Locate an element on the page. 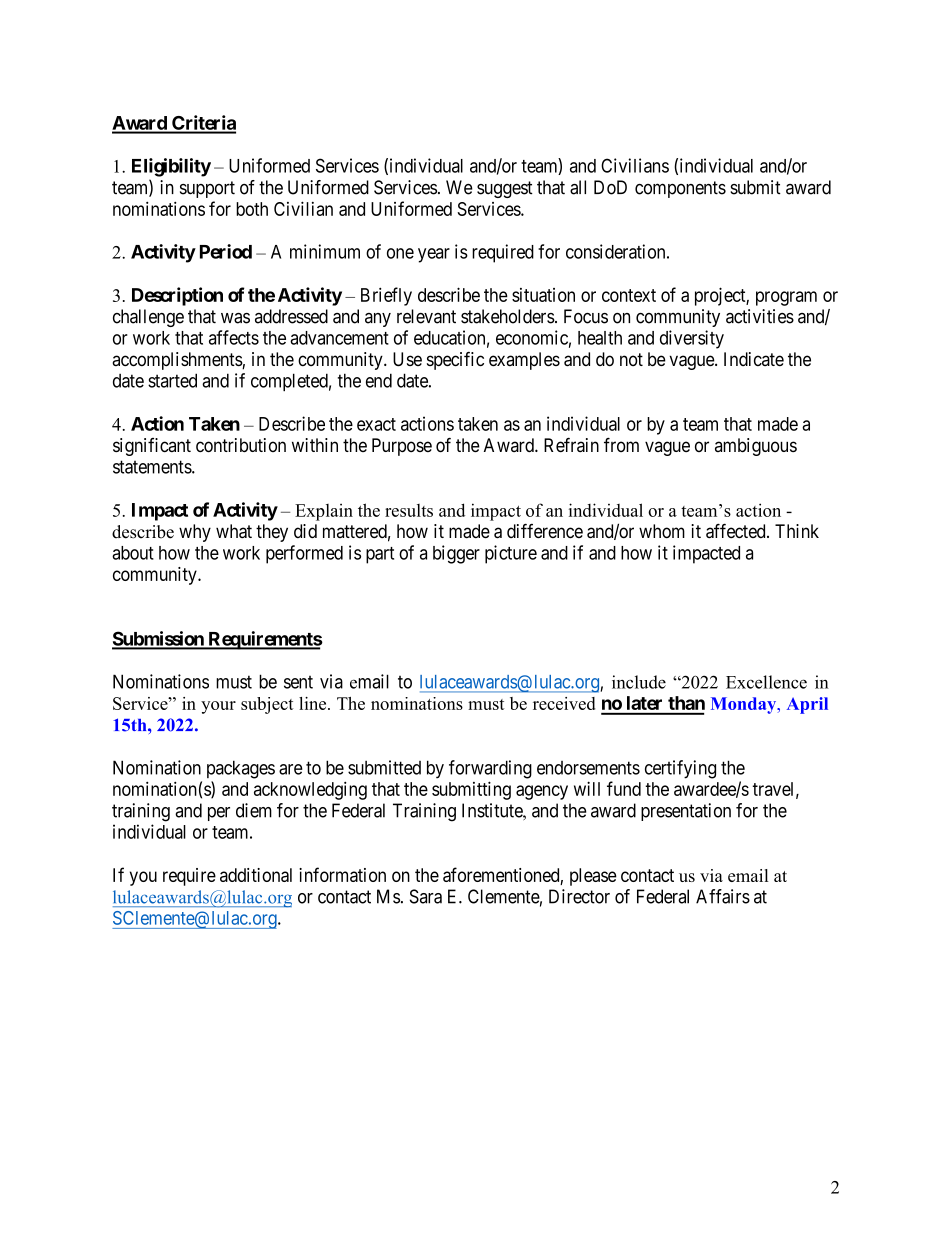 This document has height=1233, width=952. your is located at coordinates (218, 707).
